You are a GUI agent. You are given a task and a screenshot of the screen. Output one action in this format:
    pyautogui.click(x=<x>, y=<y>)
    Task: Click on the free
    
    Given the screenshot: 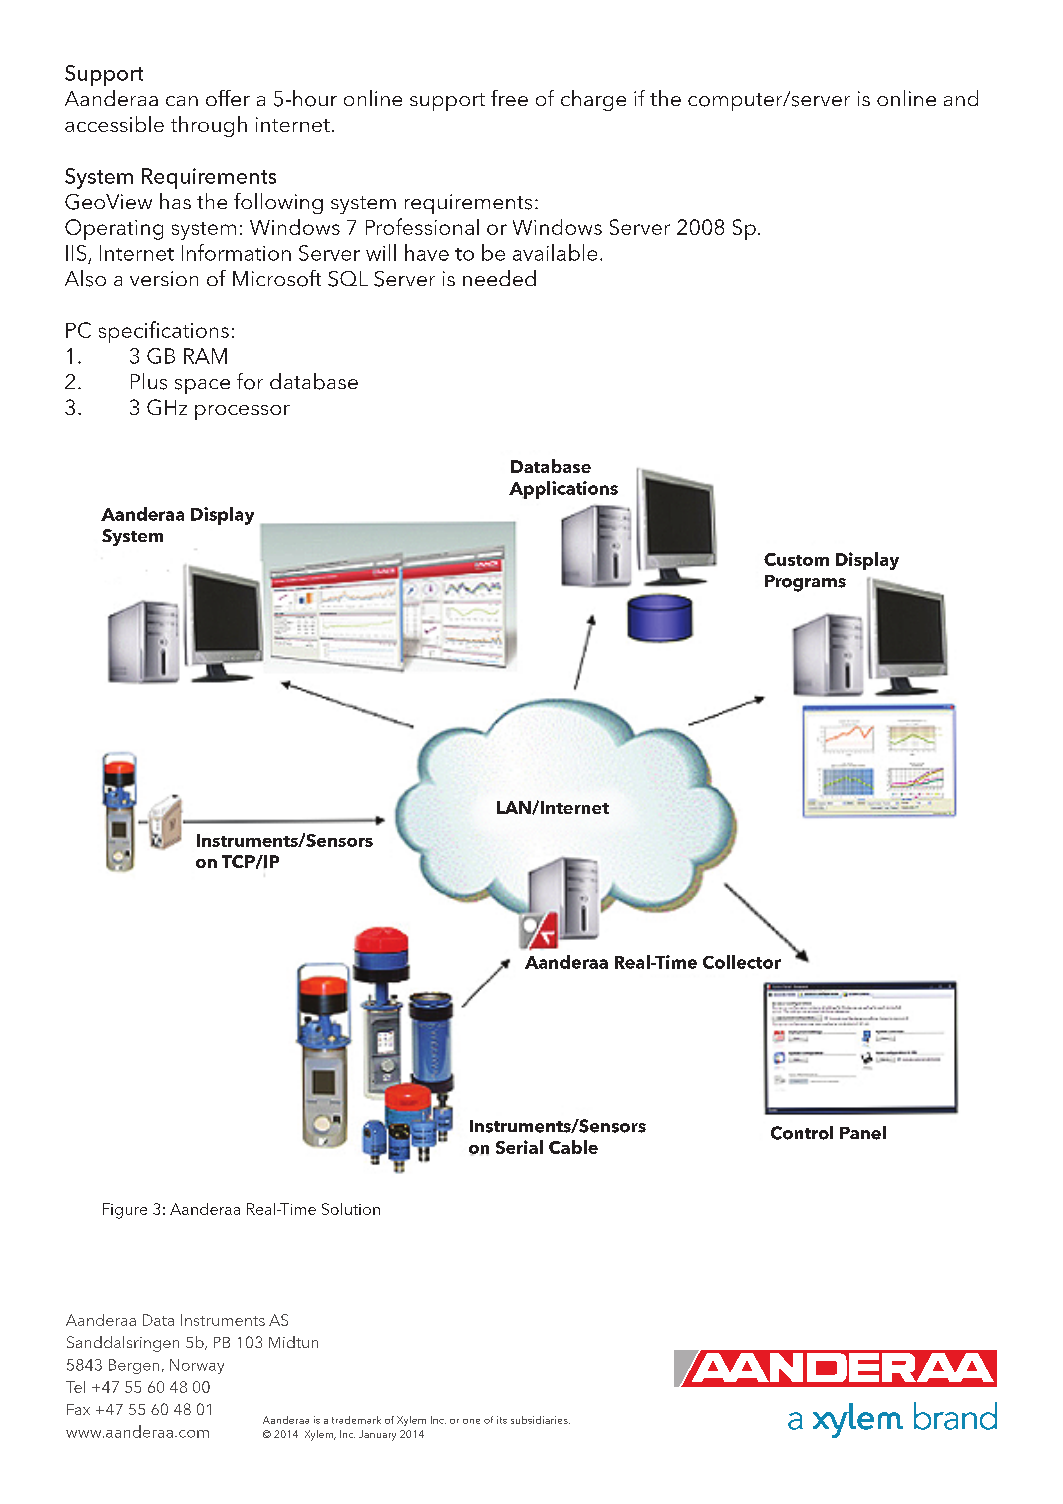 What is the action you would take?
    pyautogui.click(x=509, y=98)
